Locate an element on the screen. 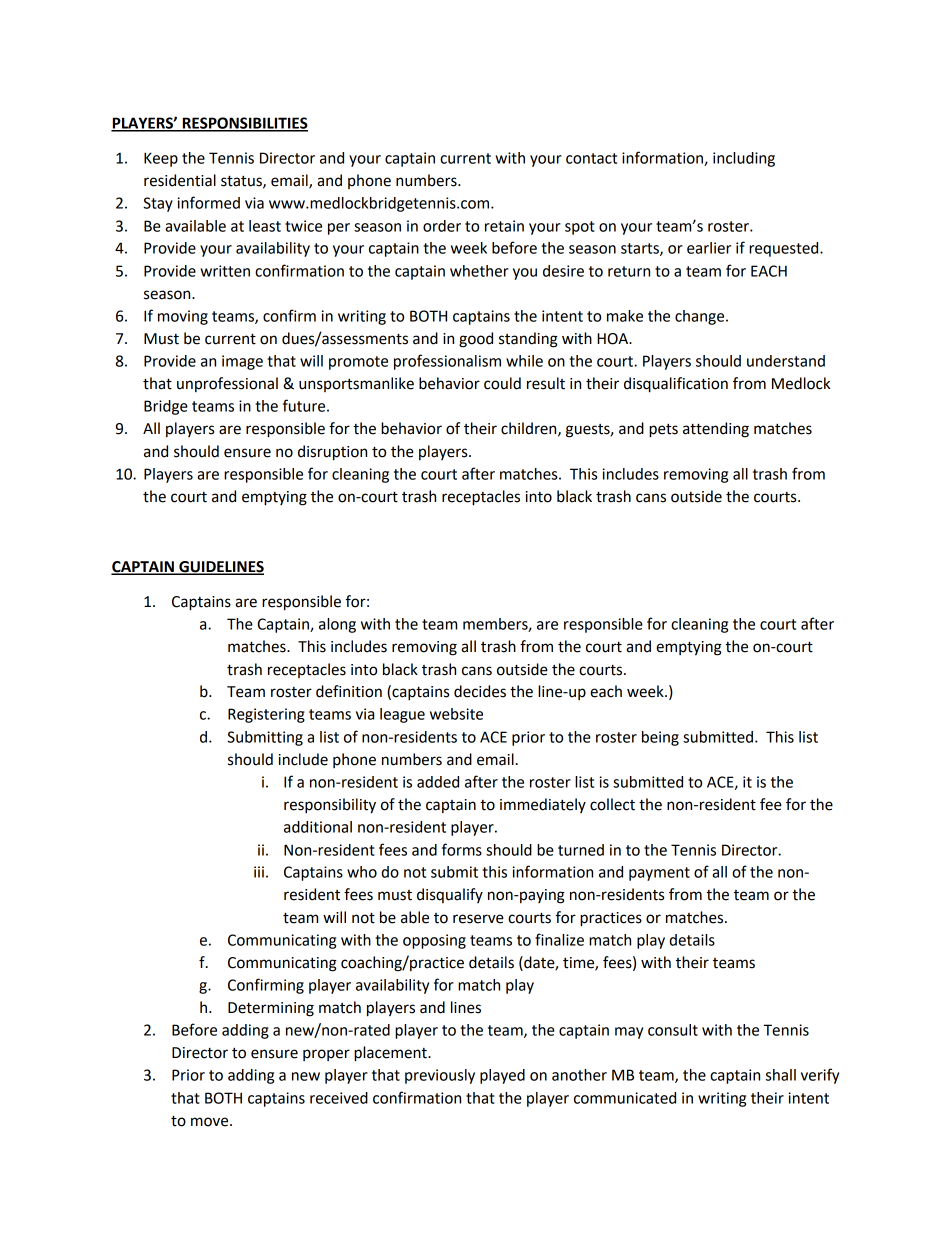  understand is located at coordinates (786, 361).
